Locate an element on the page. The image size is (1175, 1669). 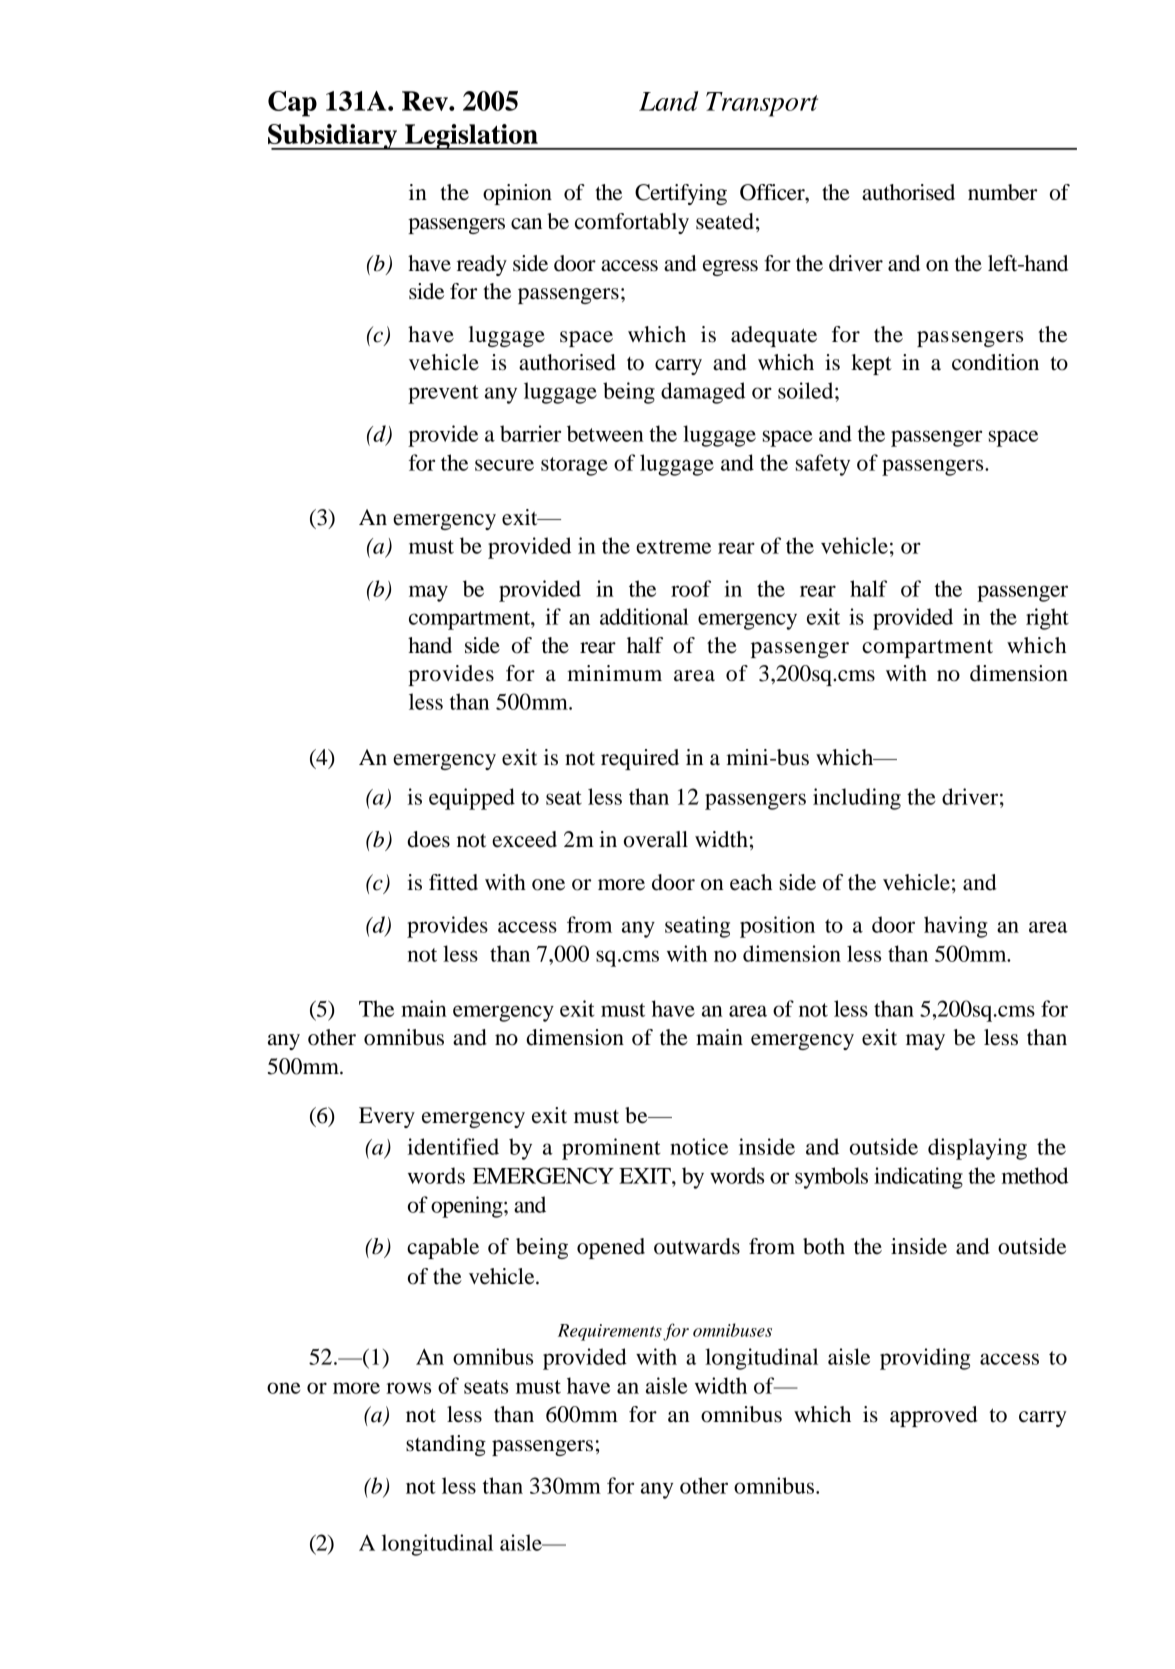
fitted is located at coordinates (453, 882).
